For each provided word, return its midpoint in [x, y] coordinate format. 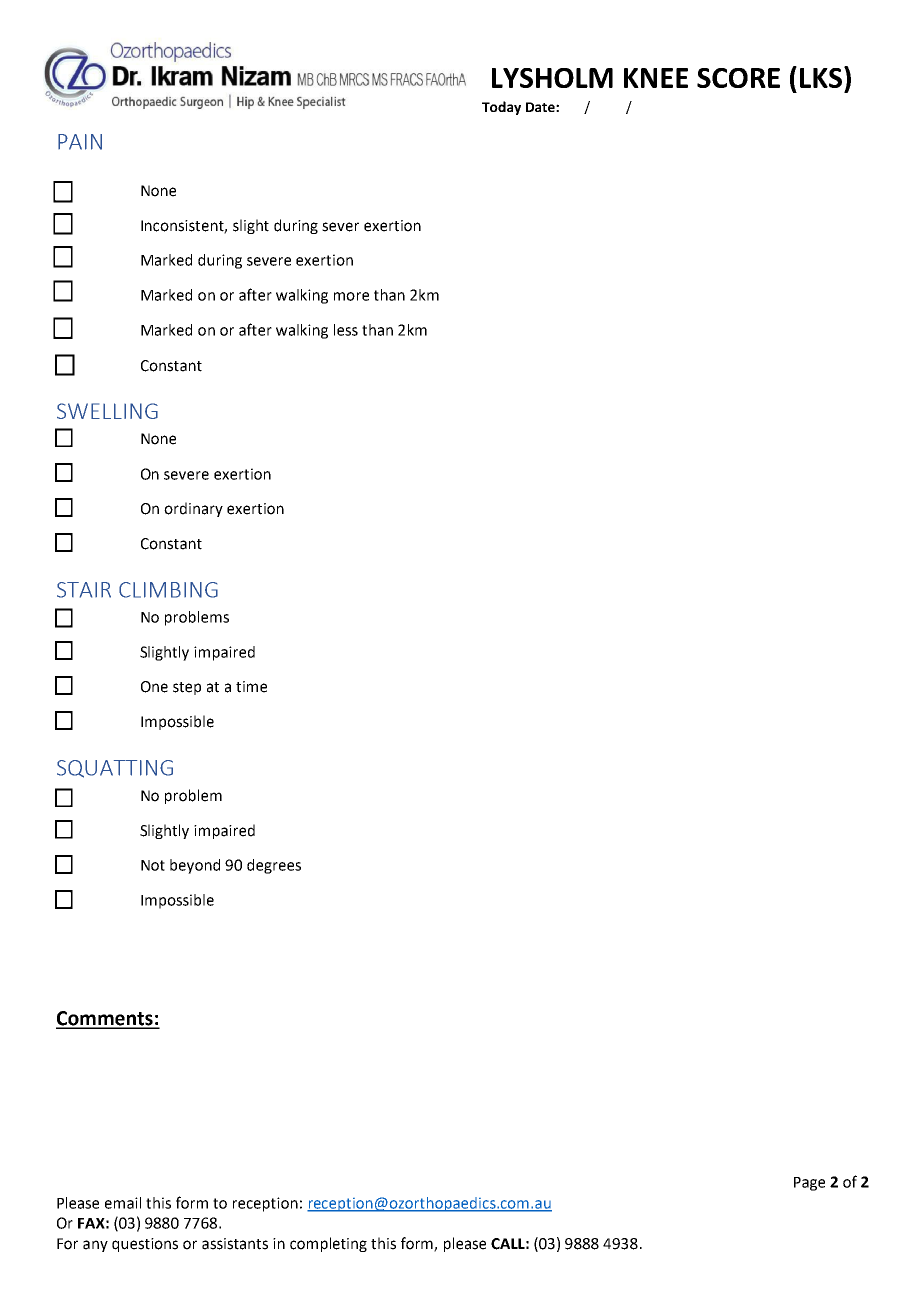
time [251, 687]
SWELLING [107, 411]
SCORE [738, 78]
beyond [195, 866]
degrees [274, 866]
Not [153, 865]
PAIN [80, 142]
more [351, 296]
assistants [235, 1244]
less [346, 330]
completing [328, 1244]
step [187, 688]
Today [501, 108]
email [123, 1203]
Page [809, 1184]
